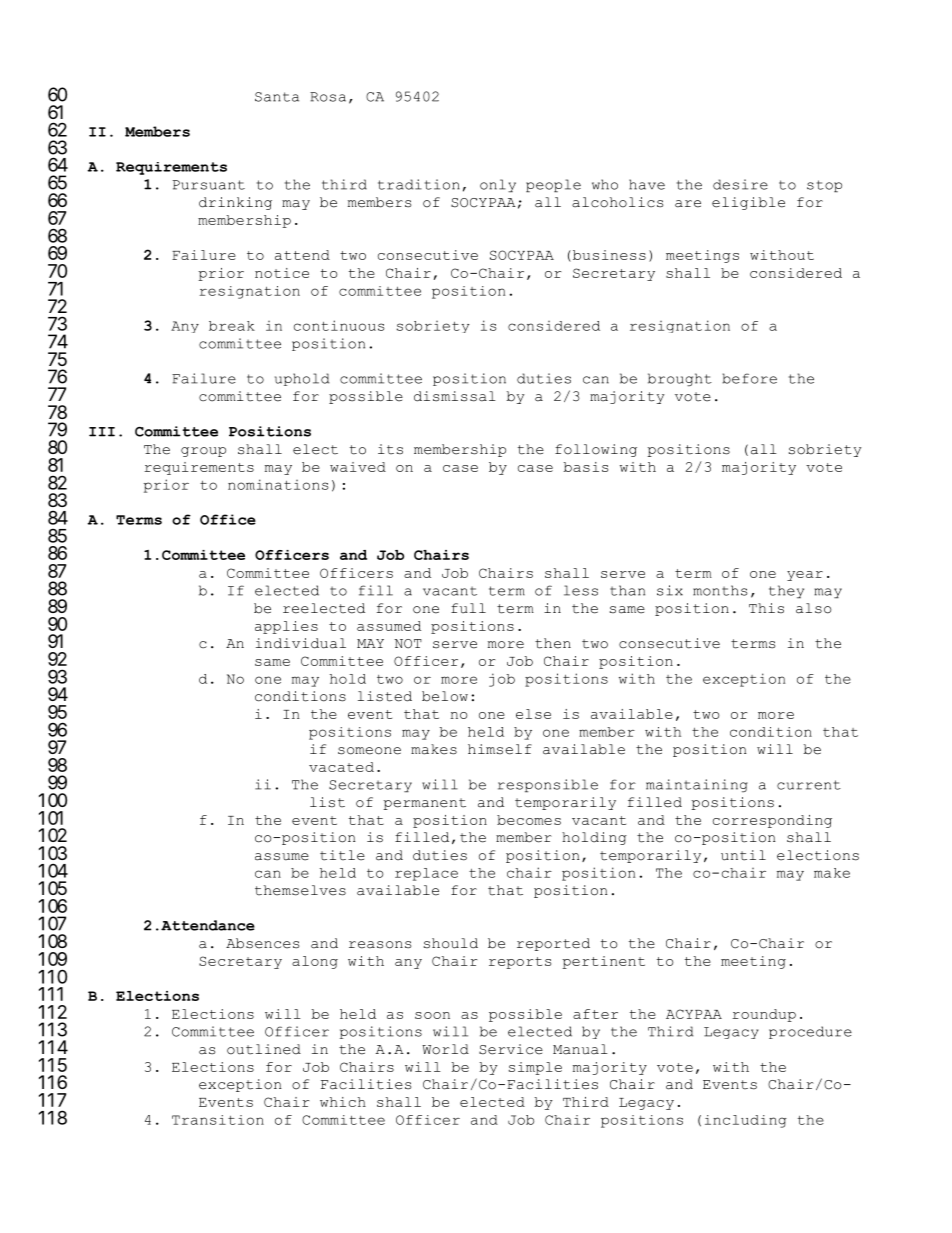 The width and height of the screenshot is (952, 1233). Describe the element at coordinates (740, 184) in the screenshot. I see `desire` at that location.
